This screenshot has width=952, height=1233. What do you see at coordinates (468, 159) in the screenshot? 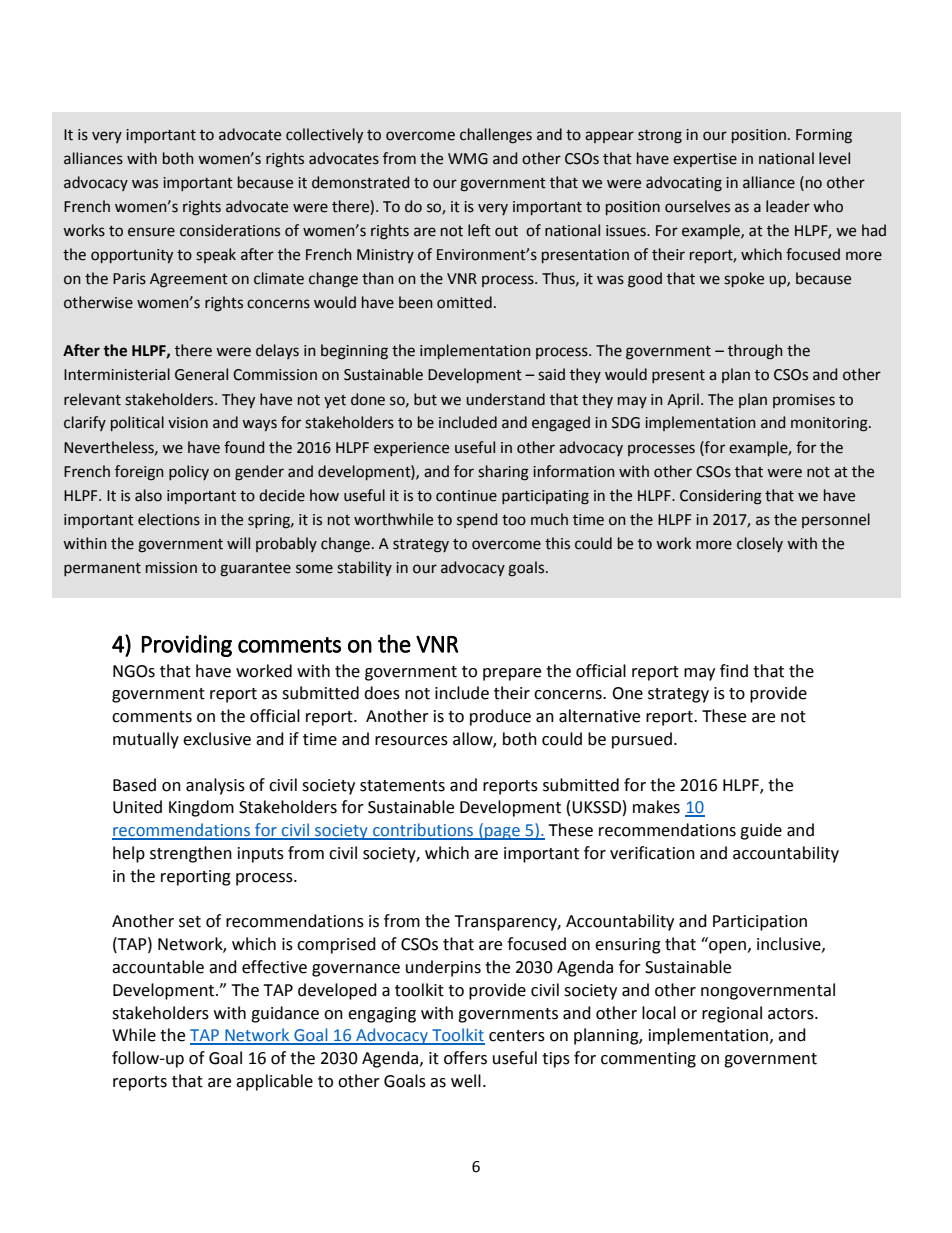
I see `WMG` at bounding box center [468, 159].
